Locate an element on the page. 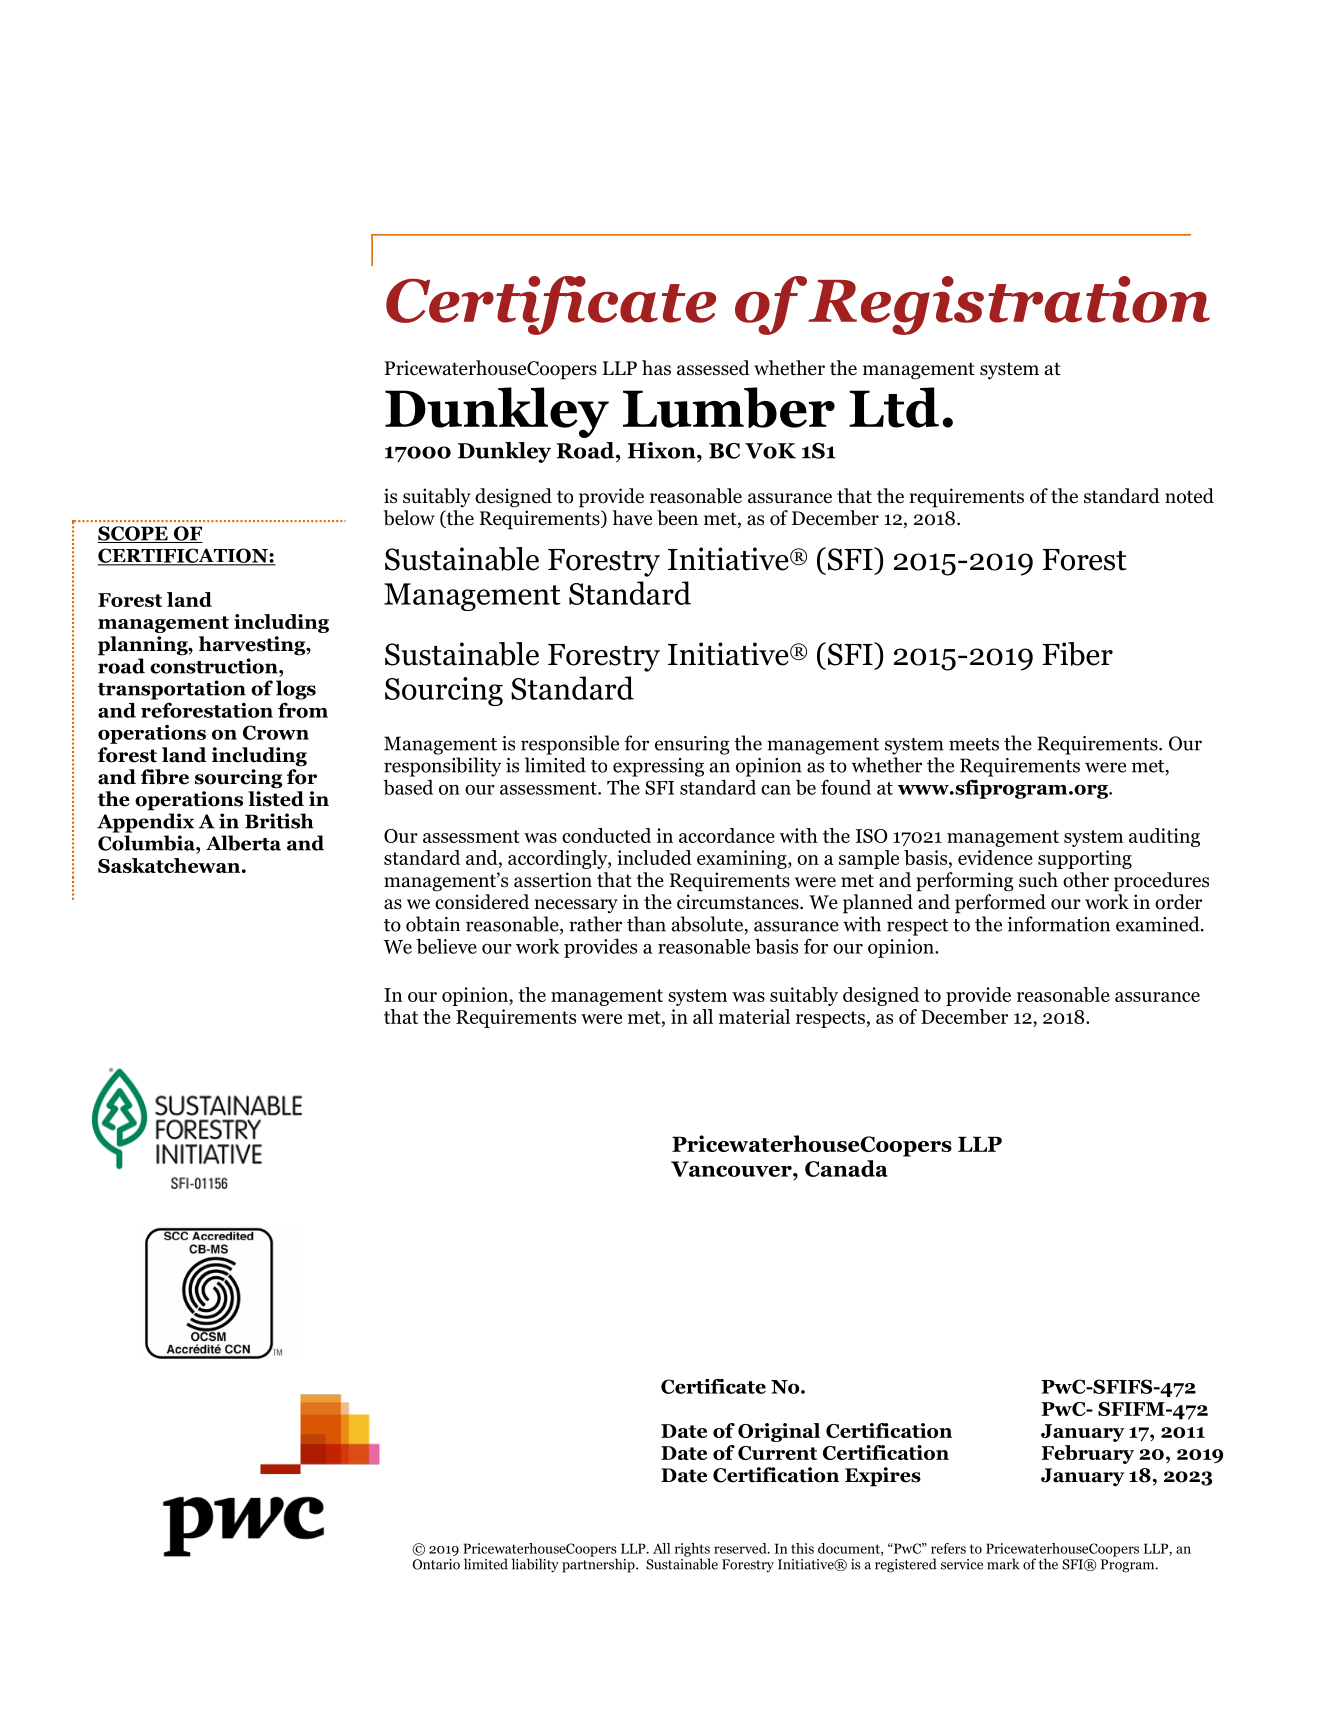 The image size is (1326, 1716). Crown is located at coordinates (276, 732).
